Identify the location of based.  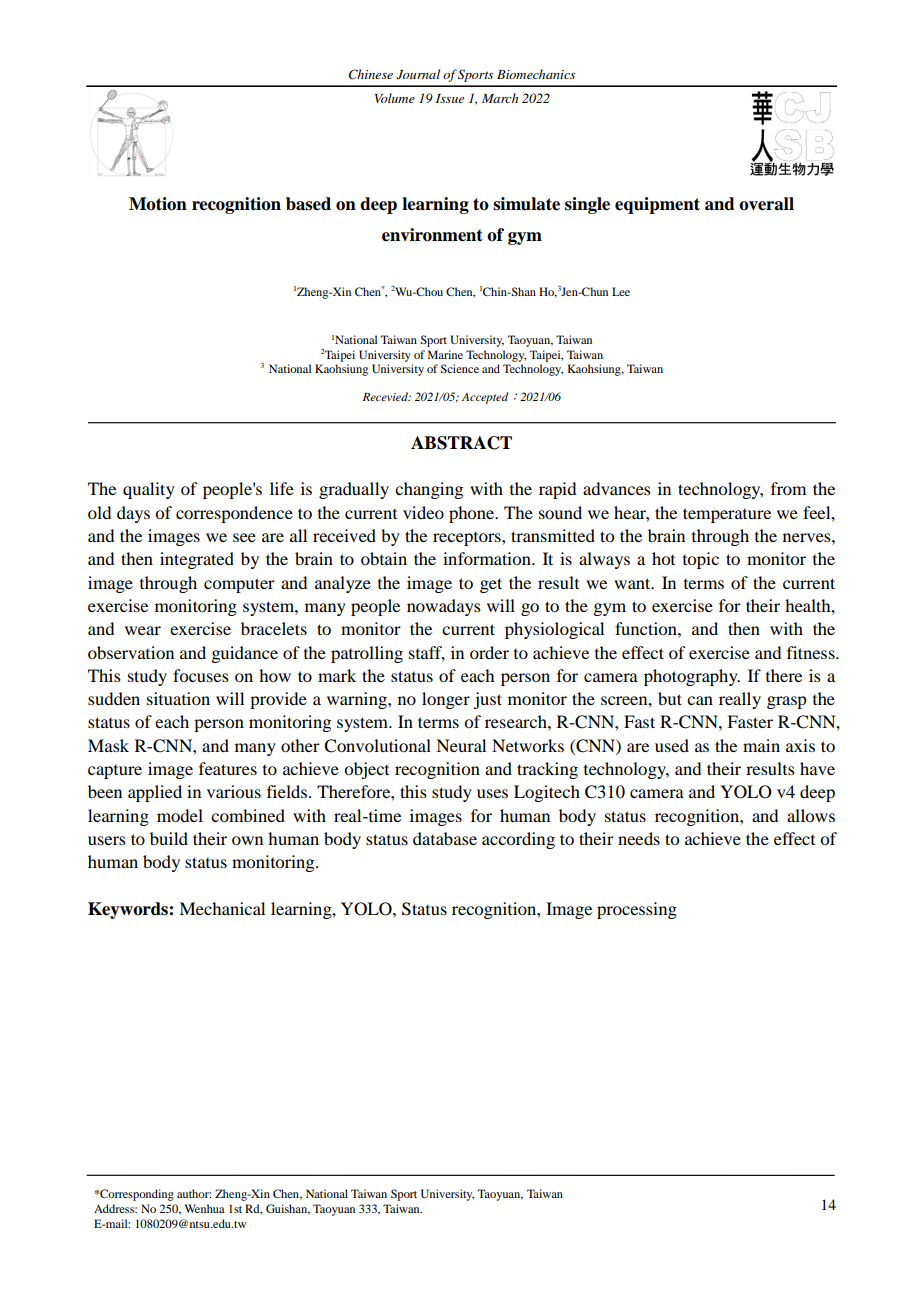
(308, 204).
